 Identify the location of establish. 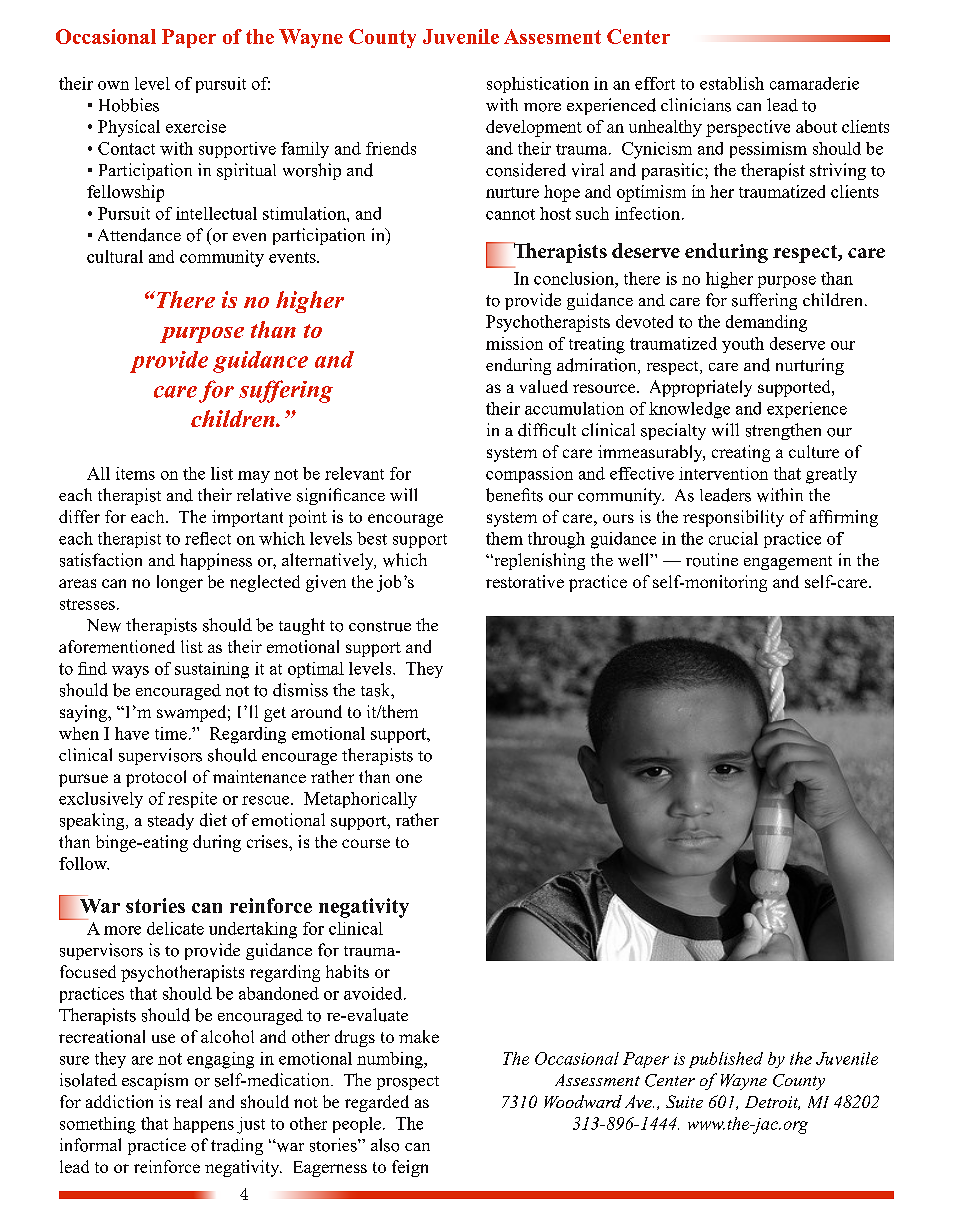
(732, 83).
